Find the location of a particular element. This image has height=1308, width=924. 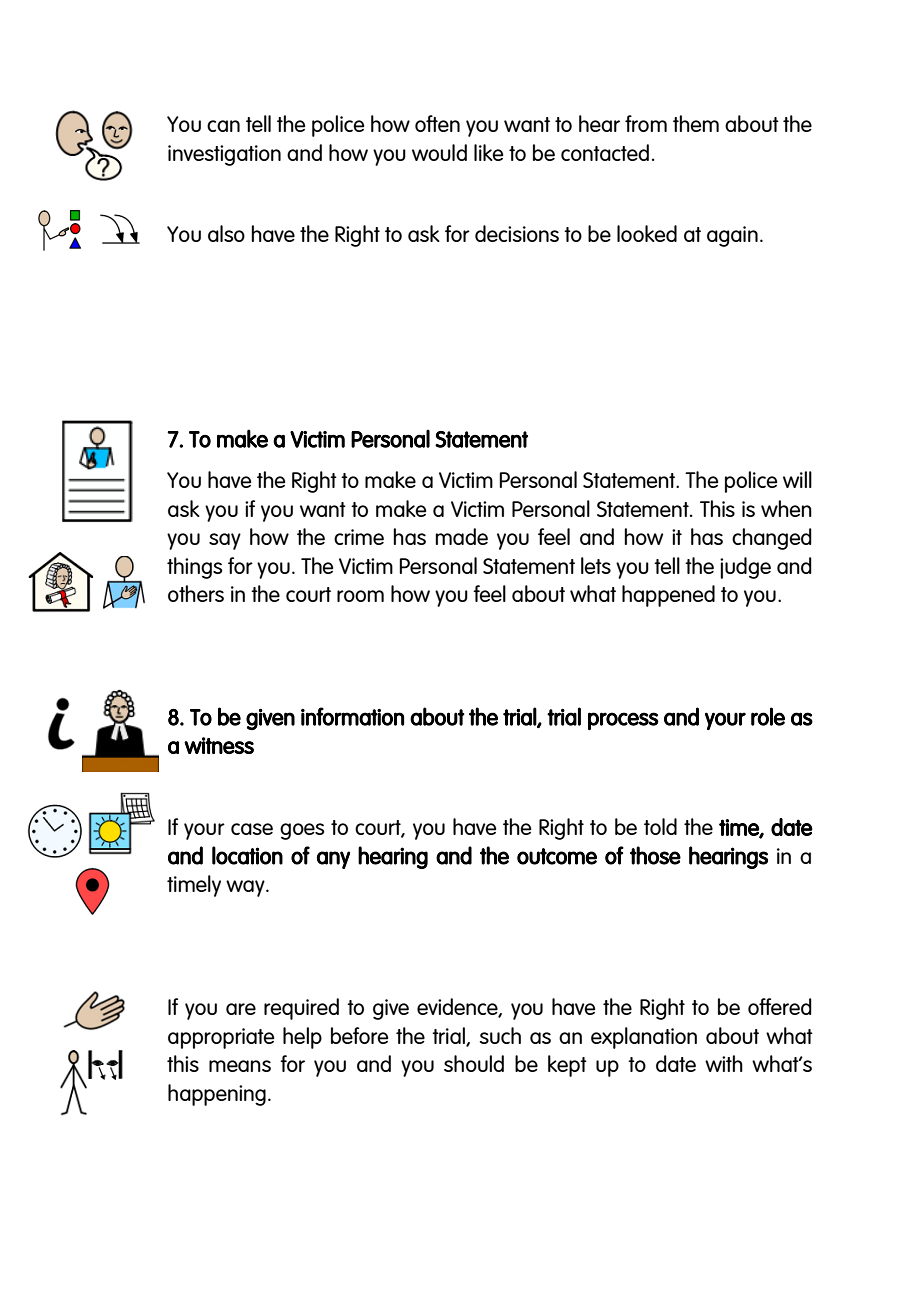

means is located at coordinates (240, 1066).
